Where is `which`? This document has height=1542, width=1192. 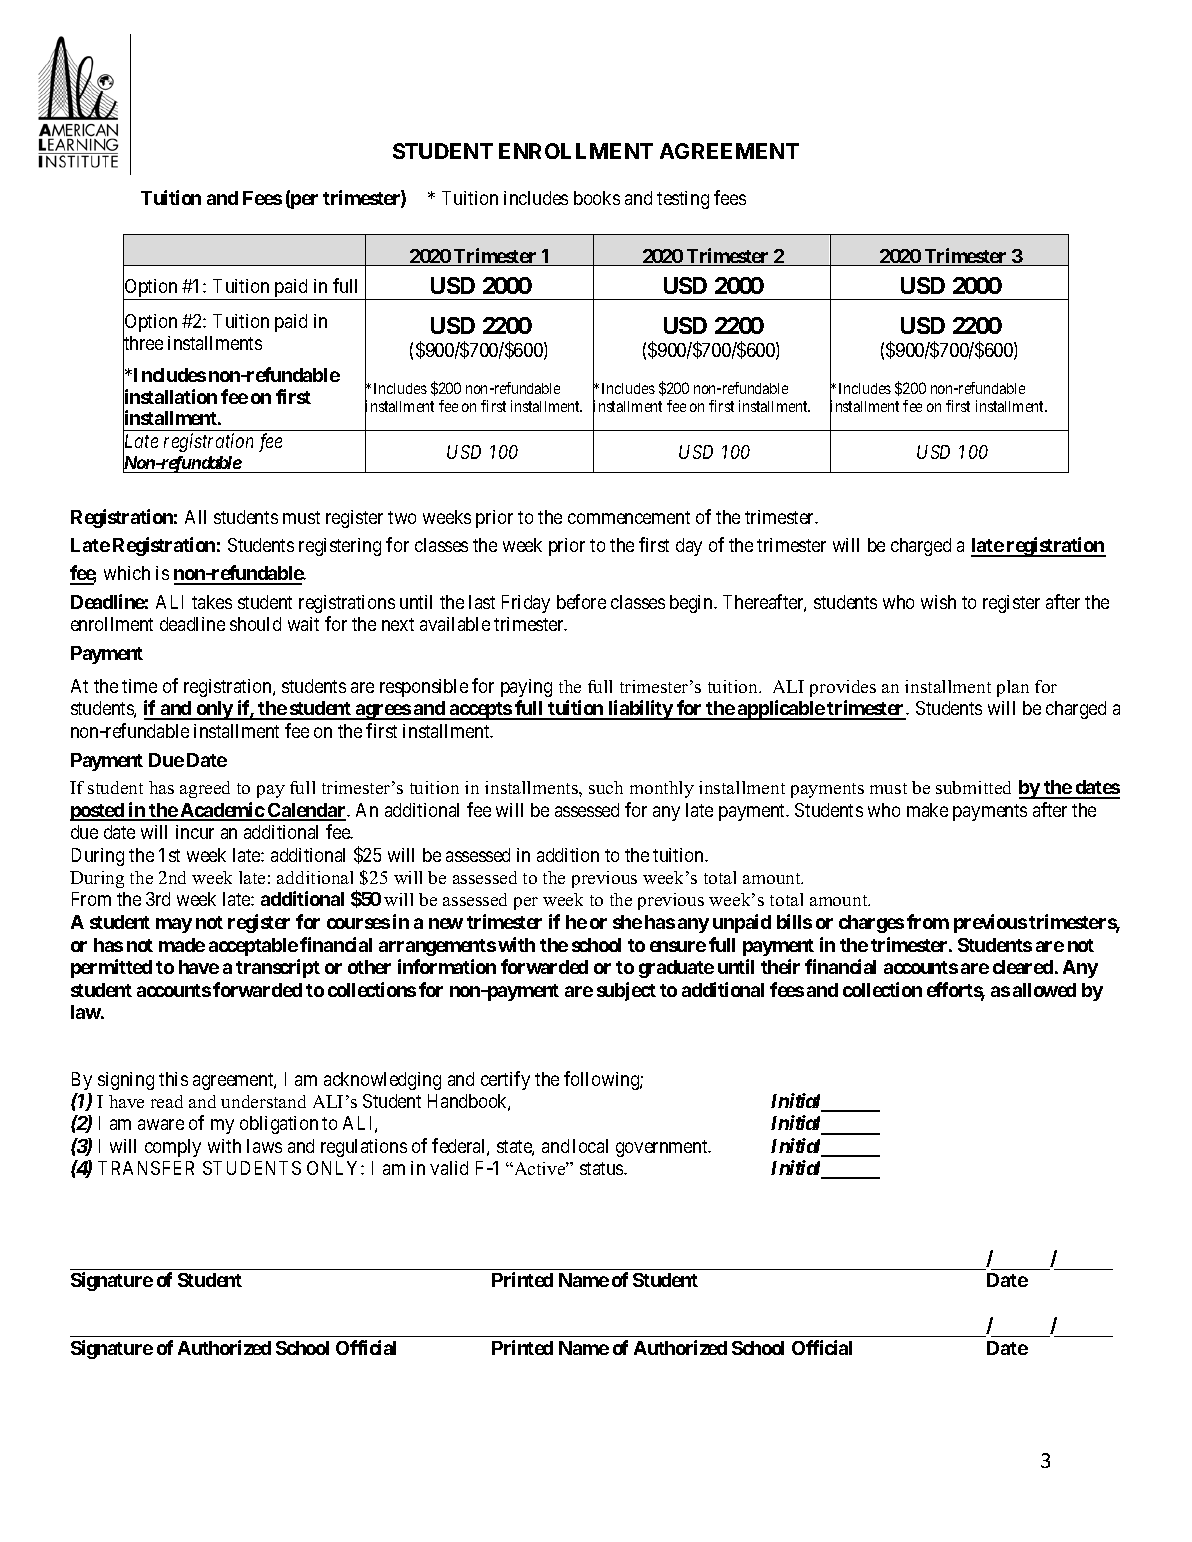 which is located at coordinates (127, 573).
